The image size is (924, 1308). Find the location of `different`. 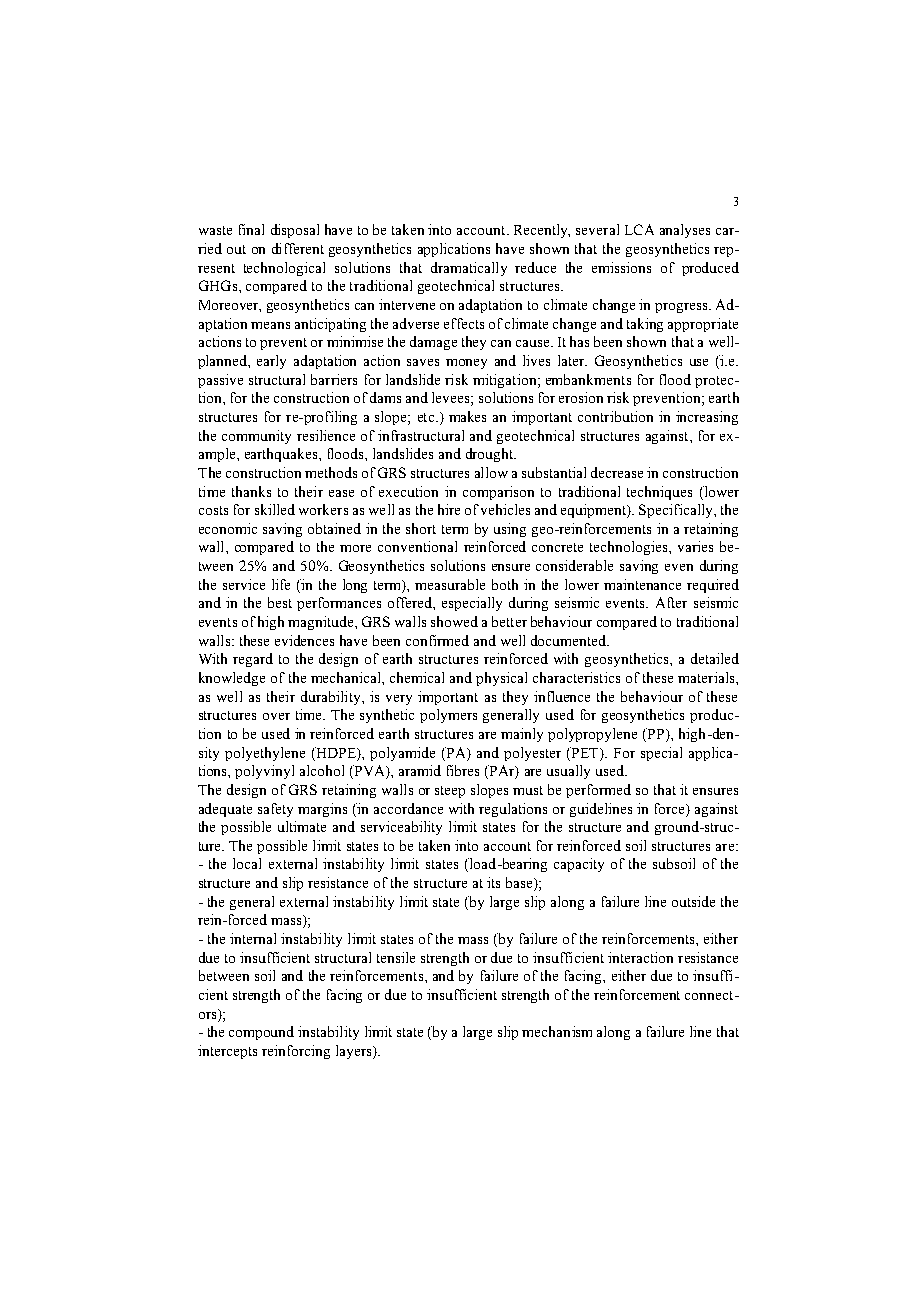

different is located at coordinates (298, 248).
